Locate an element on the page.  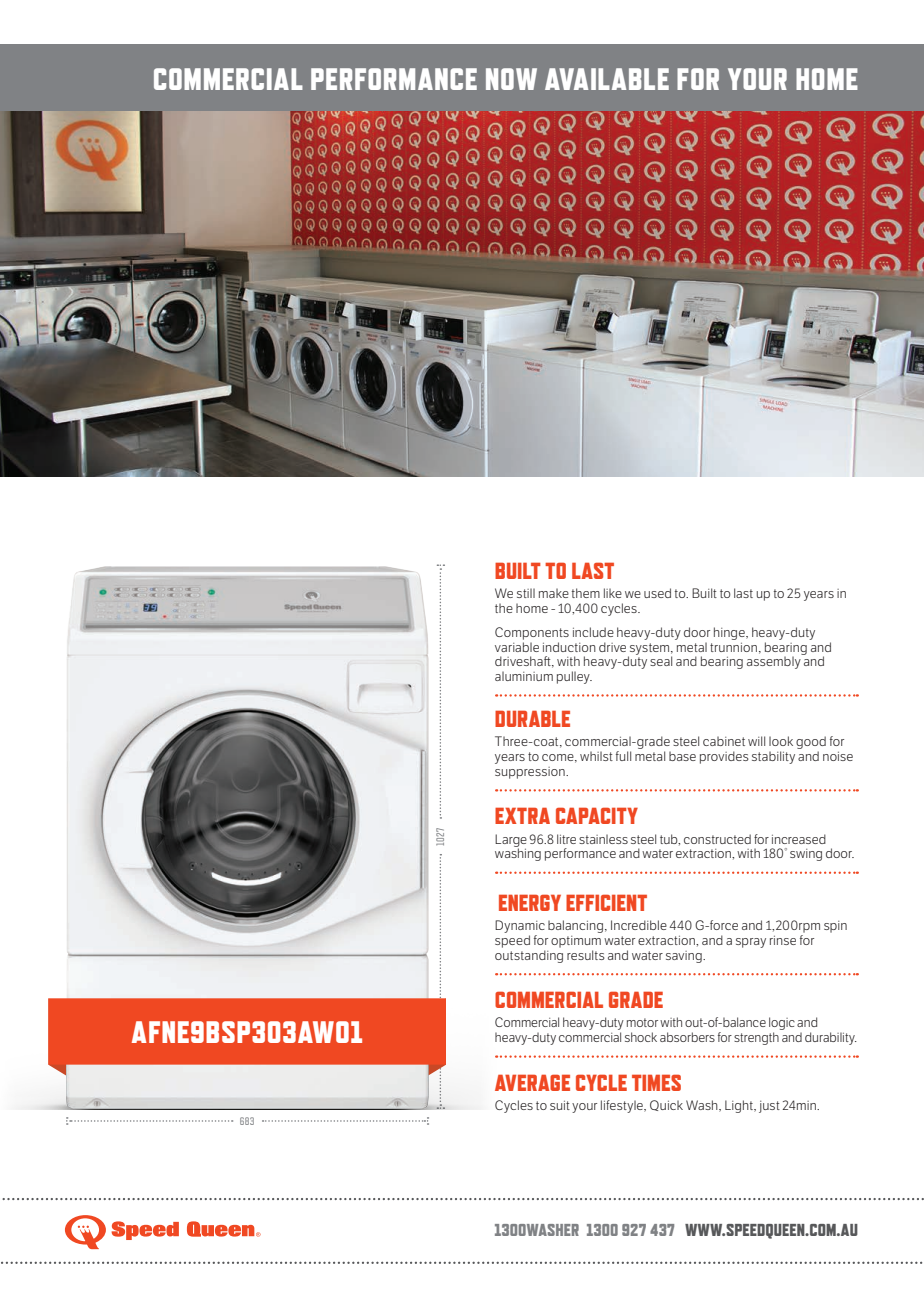
used is located at coordinates (657, 593).
